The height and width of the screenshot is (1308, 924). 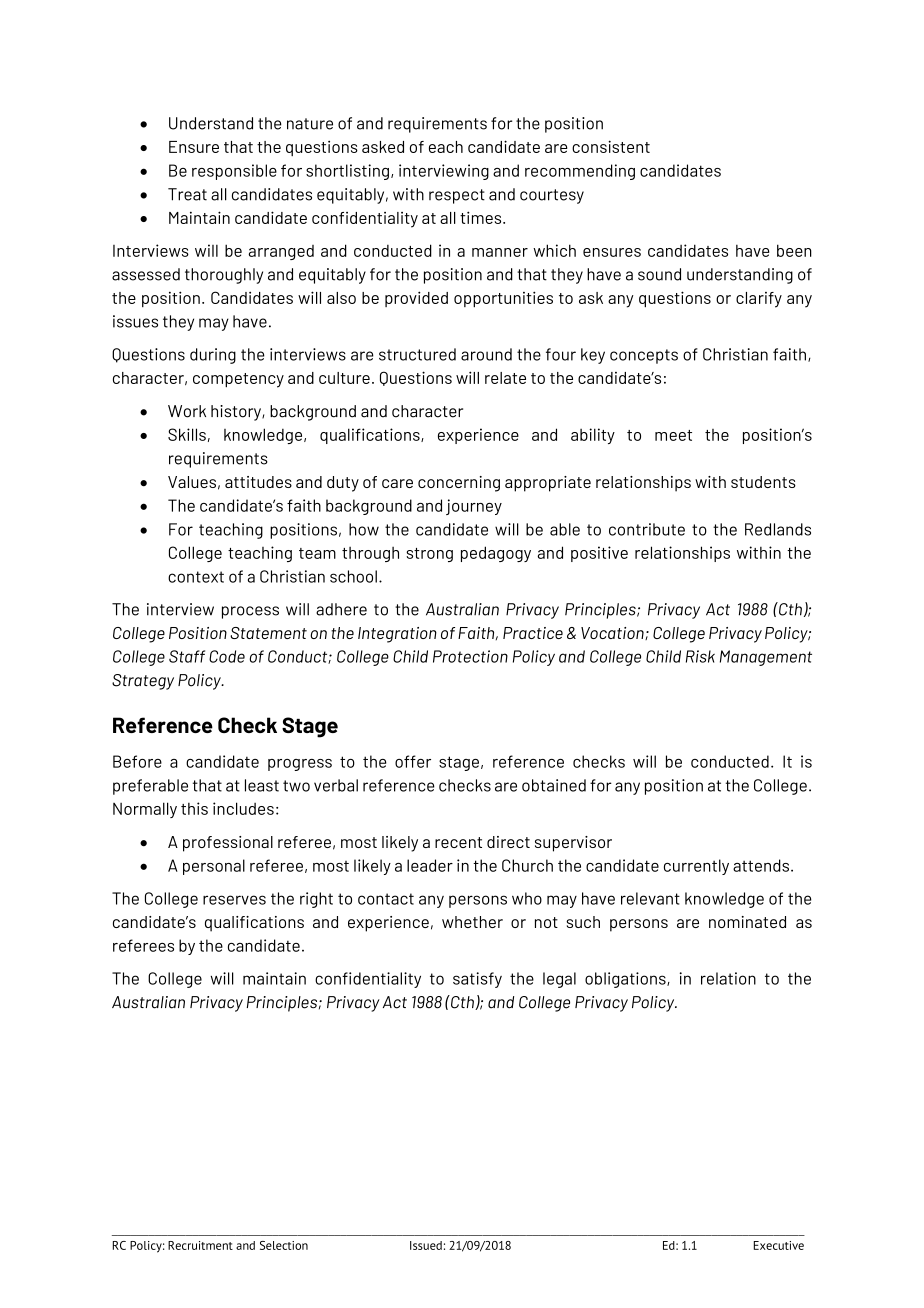 I want to click on Issued, so click(x=426, y=1245).
